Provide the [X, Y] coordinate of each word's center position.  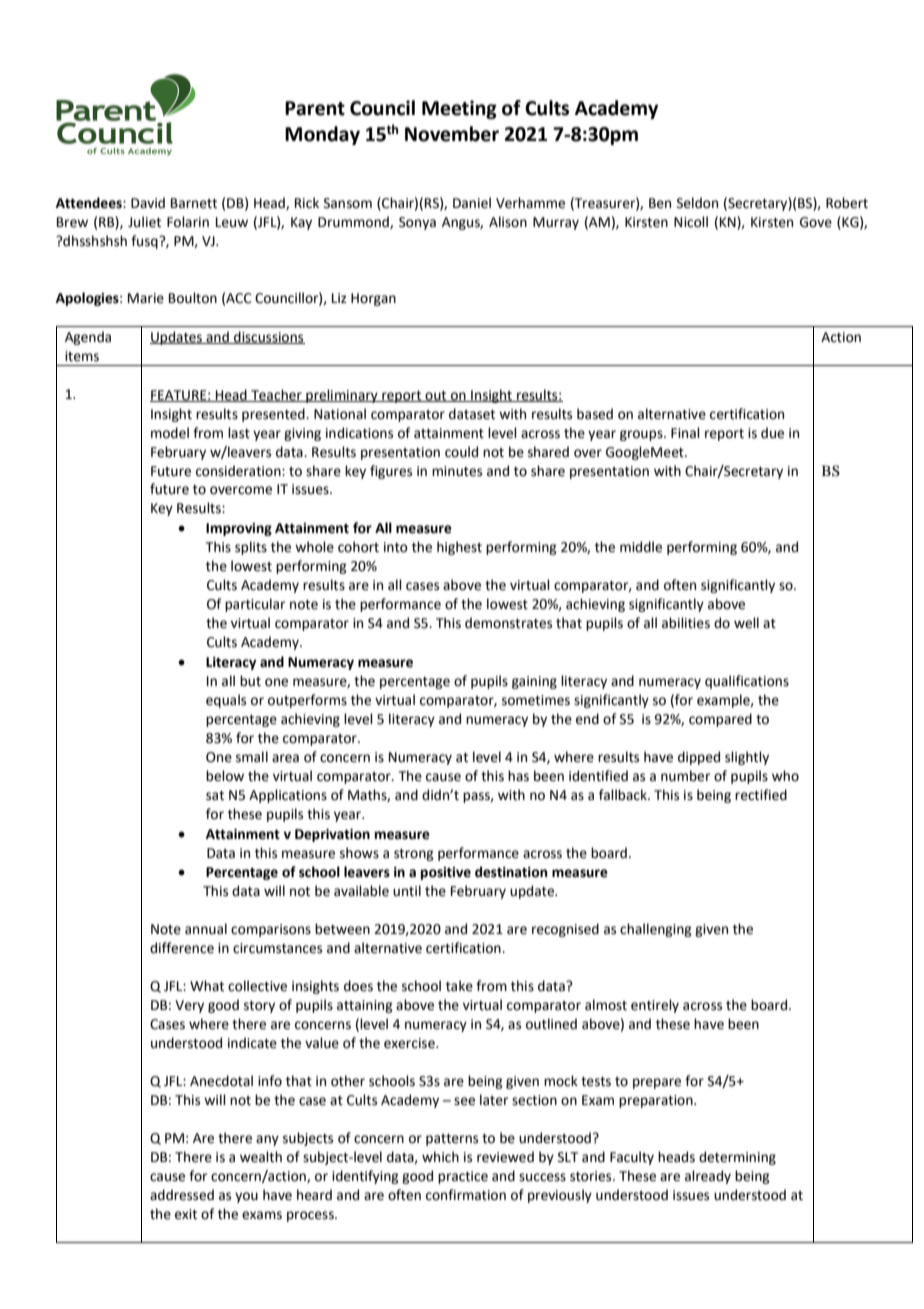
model [170, 433]
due [772, 433]
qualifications [747, 682]
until [407, 891]
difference [182, 948]
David [148, 202]
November [452, 134]
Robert [847, 203]
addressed [182, 1195]
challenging [656, 930]
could [461, 452]
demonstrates [508, 623]
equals [226, 701]
